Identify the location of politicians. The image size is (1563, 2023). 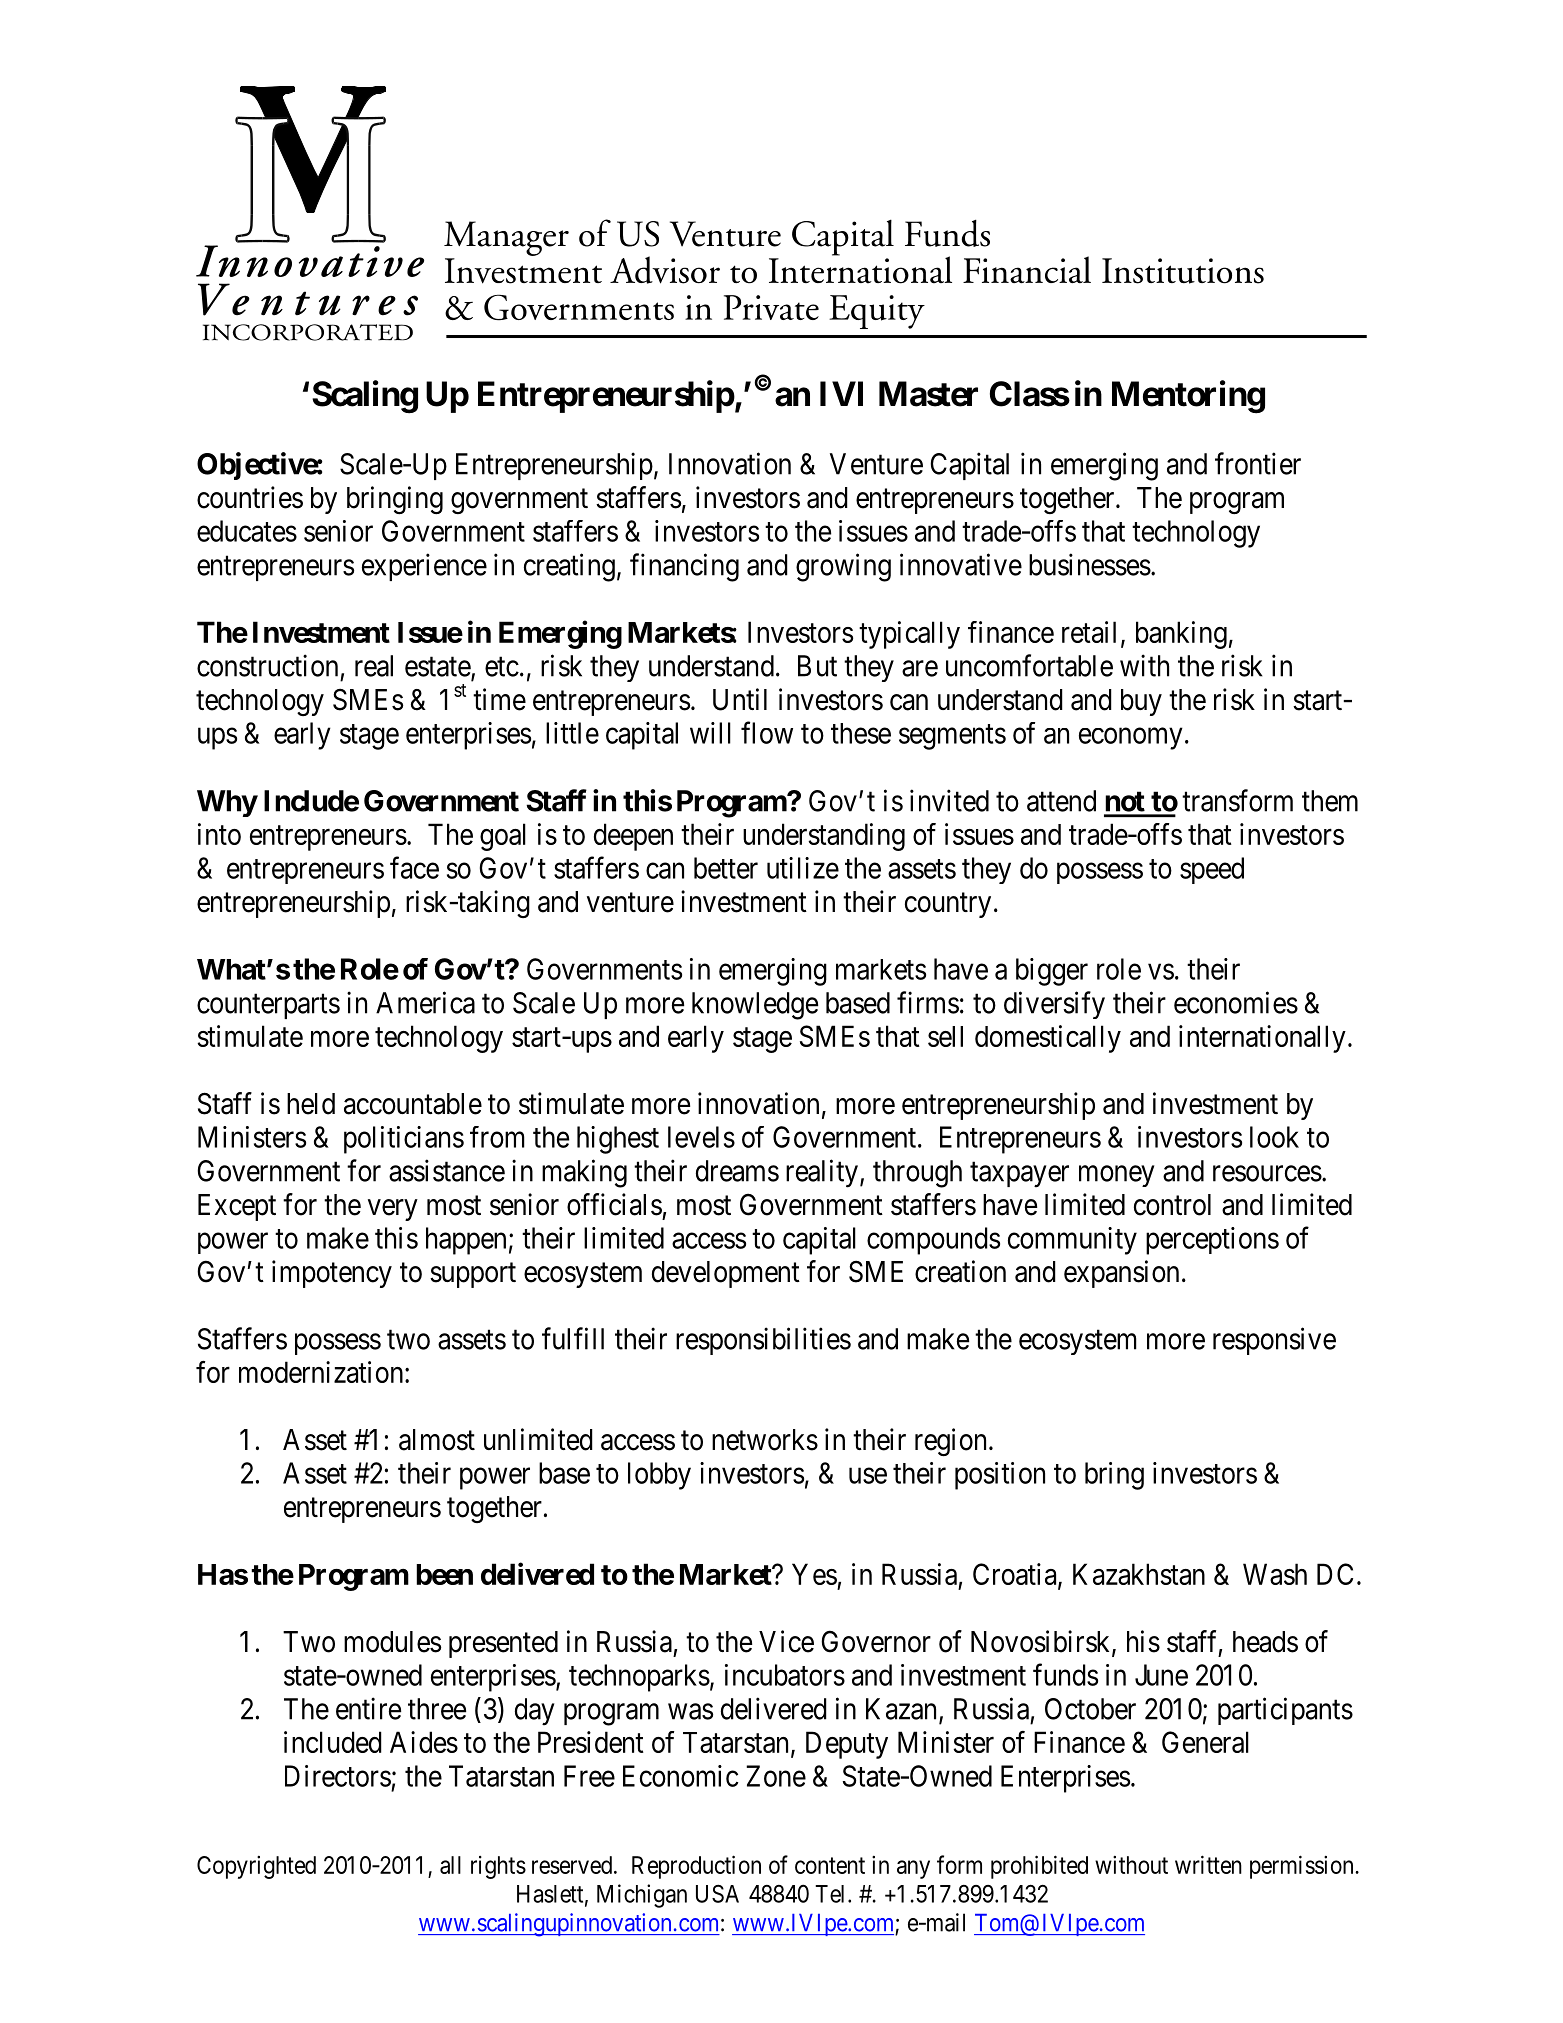
(404, 1140).
